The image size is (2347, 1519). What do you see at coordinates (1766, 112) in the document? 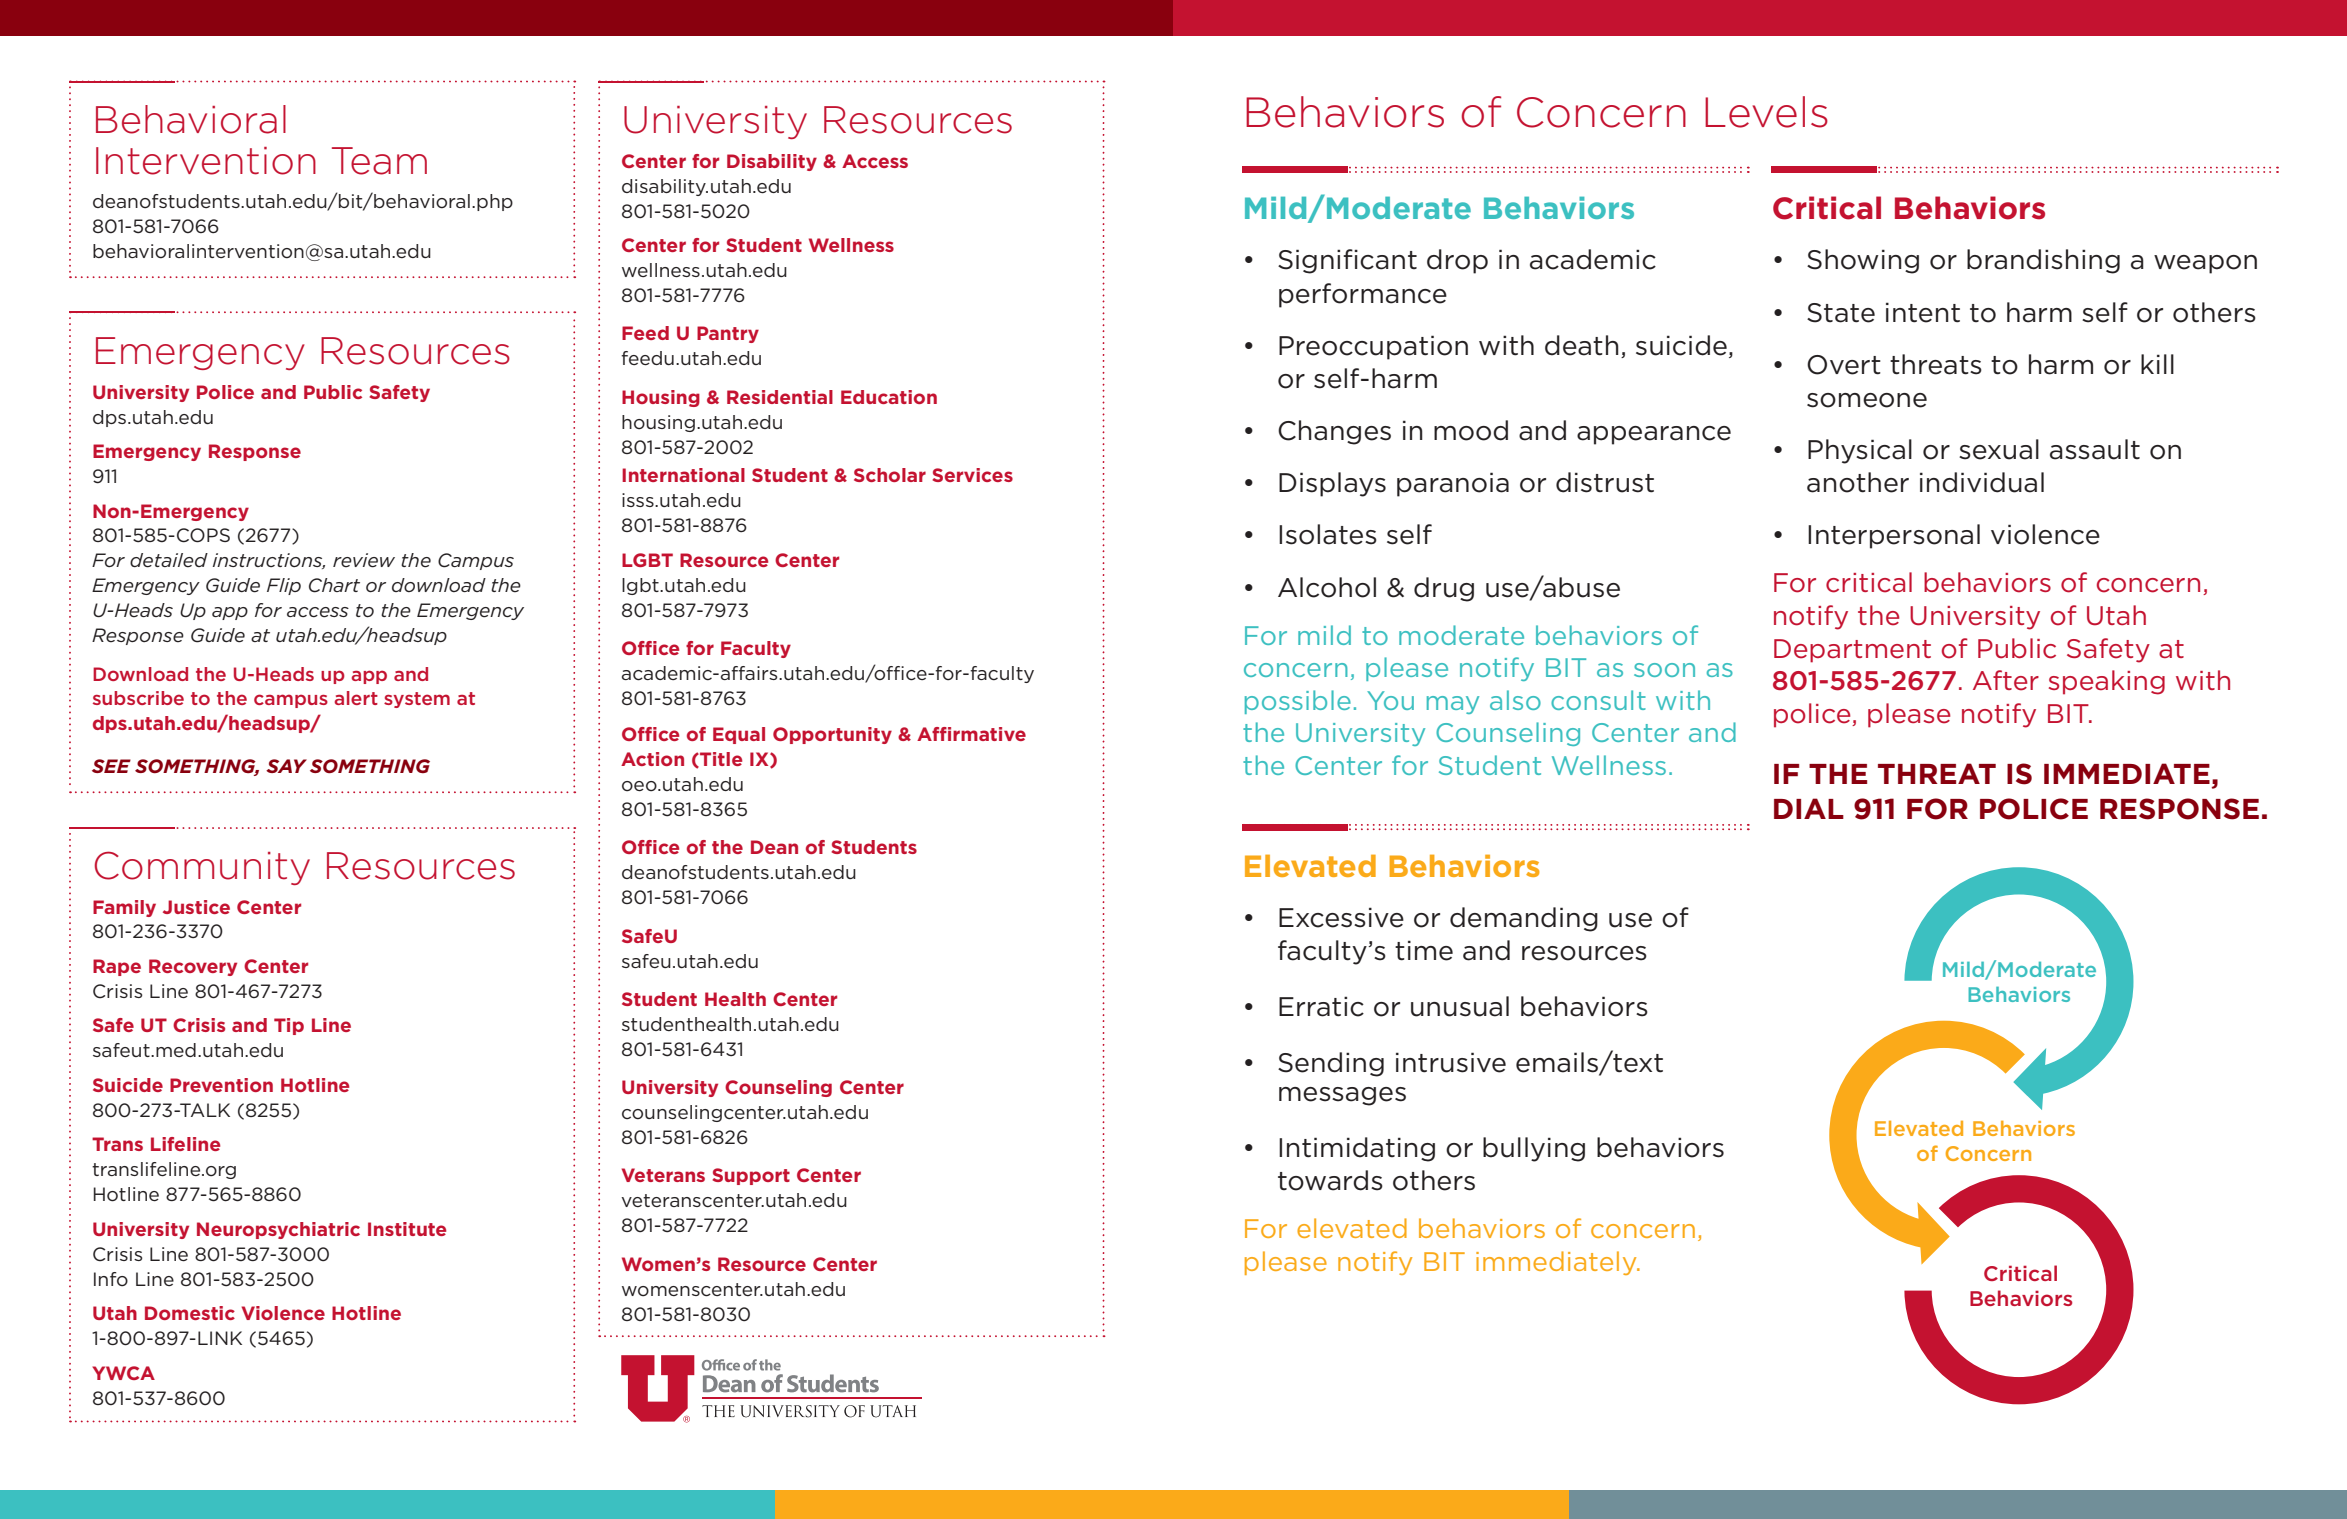
I see `Levels` at bounding box center [1766, 112].
